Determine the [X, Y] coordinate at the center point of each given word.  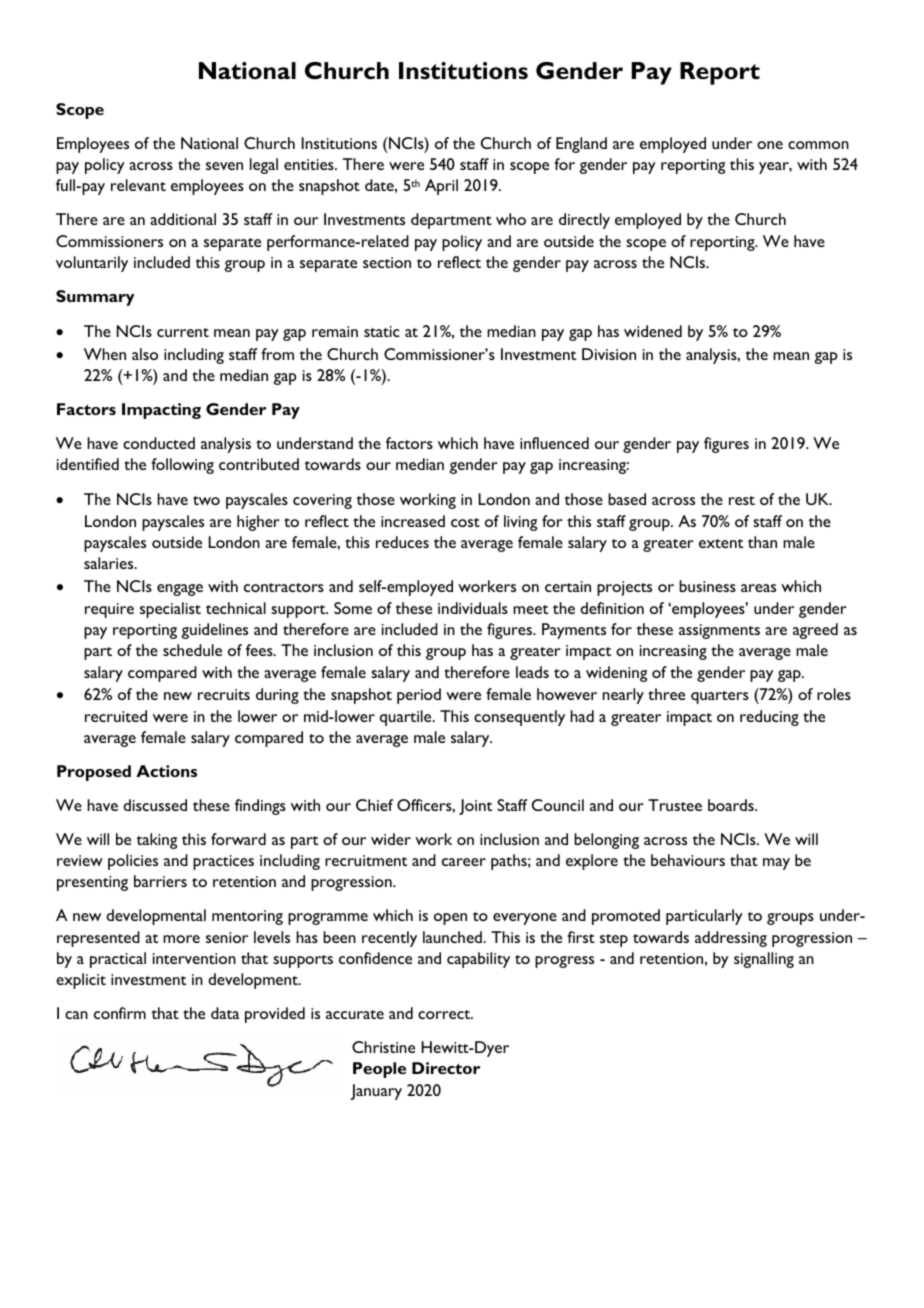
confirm [120, 1013]
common [818, 145]
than [762, 542]
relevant [138, 185]
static [382, 331]
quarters [720, 697]
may [776, 864]
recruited [116, 716]
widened [653, 331]
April [441, 187]
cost [465, 522]
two [206, 500]
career [464, 862]
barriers [160, 881]
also [145, 354]
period [419, 696]
